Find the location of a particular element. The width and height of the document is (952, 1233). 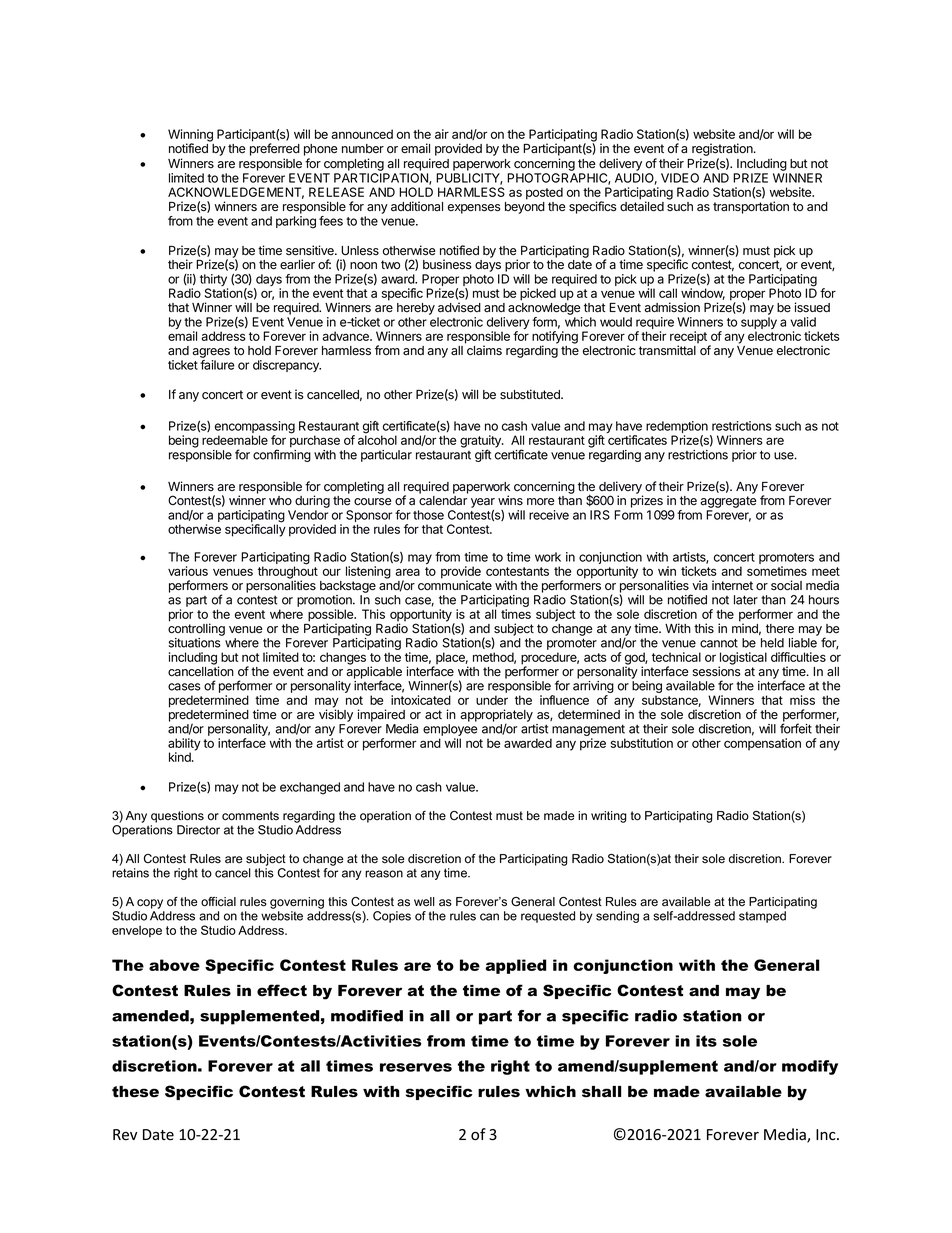

redemption is located at coordinates (677, 428).
